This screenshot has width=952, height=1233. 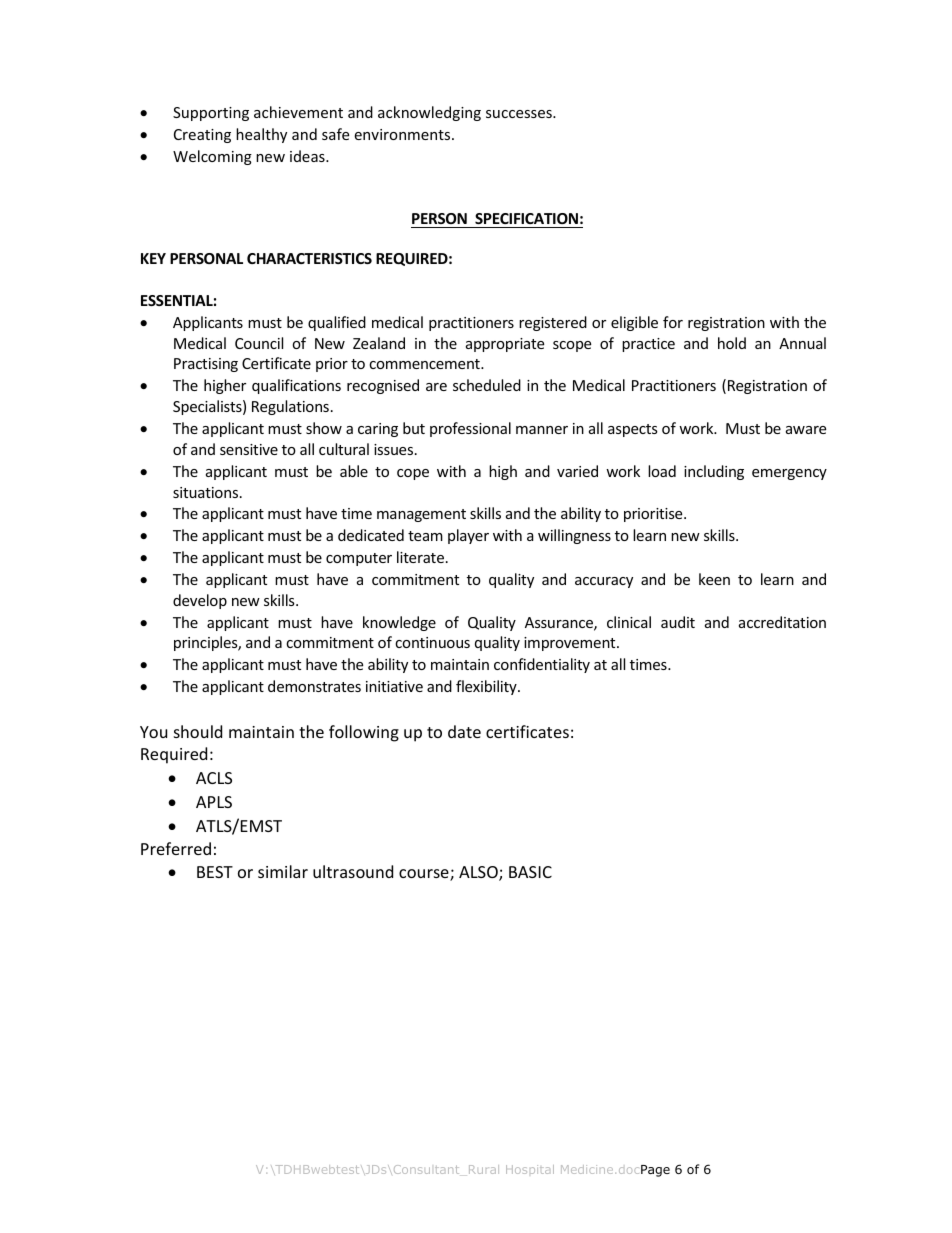 What do you see at coordinates (732, 343) in the screenshot?
I see `hold` at bounding box center [732, 343].
